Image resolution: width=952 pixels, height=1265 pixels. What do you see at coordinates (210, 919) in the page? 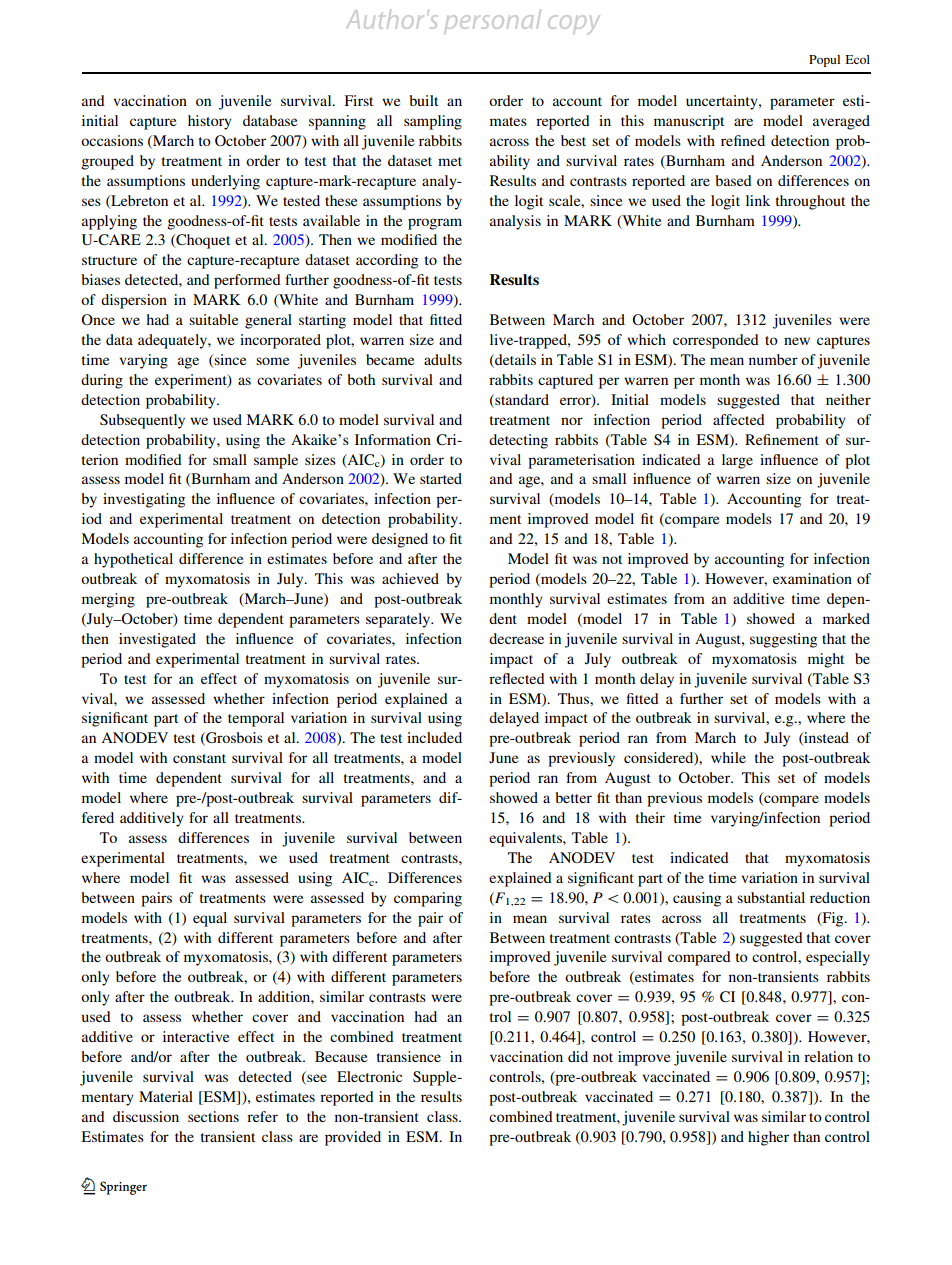
I see `equal` at bounding box center [210, 919].
